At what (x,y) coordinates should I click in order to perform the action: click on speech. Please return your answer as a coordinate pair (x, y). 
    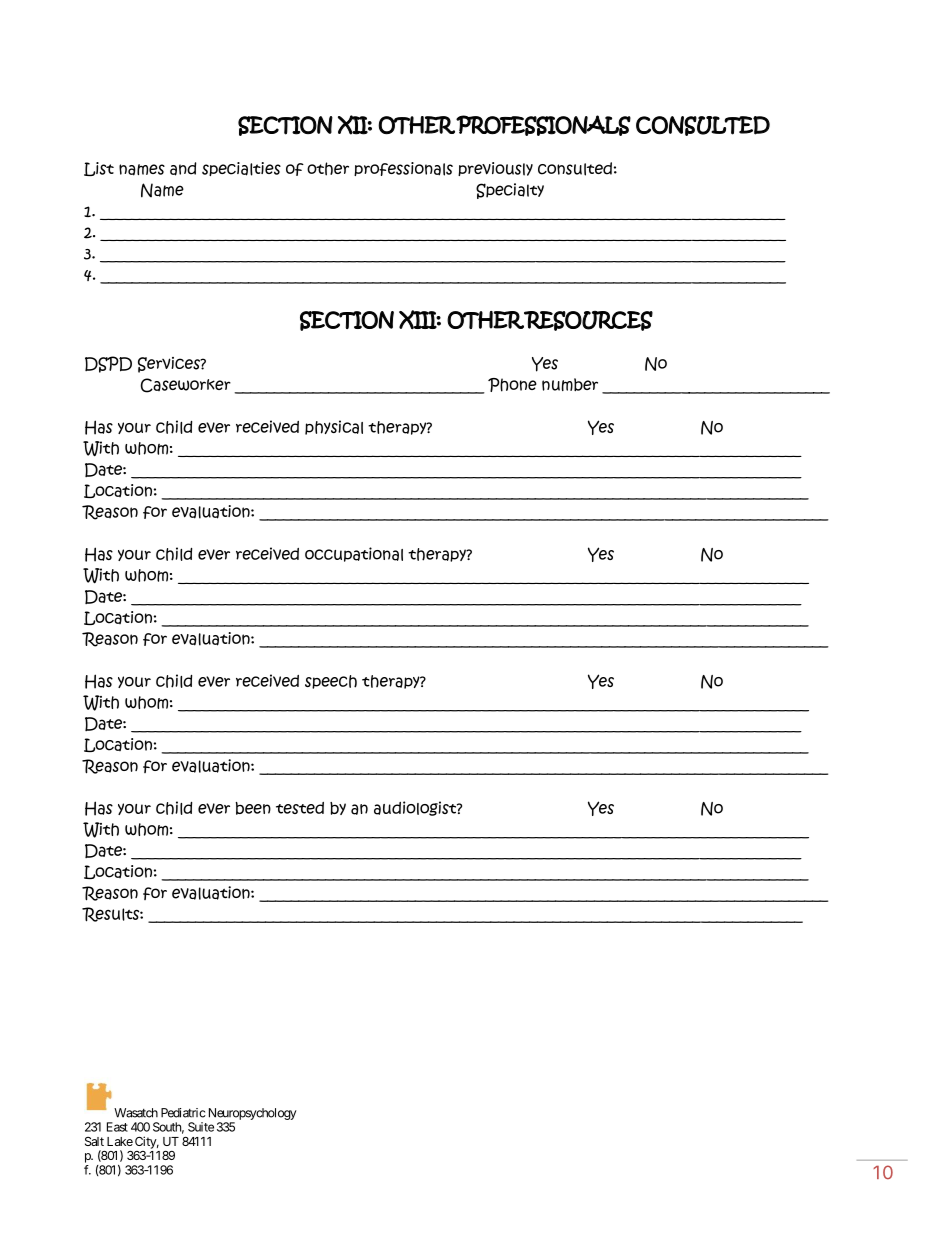
    Looking at the image, I should click on (331, 682).
